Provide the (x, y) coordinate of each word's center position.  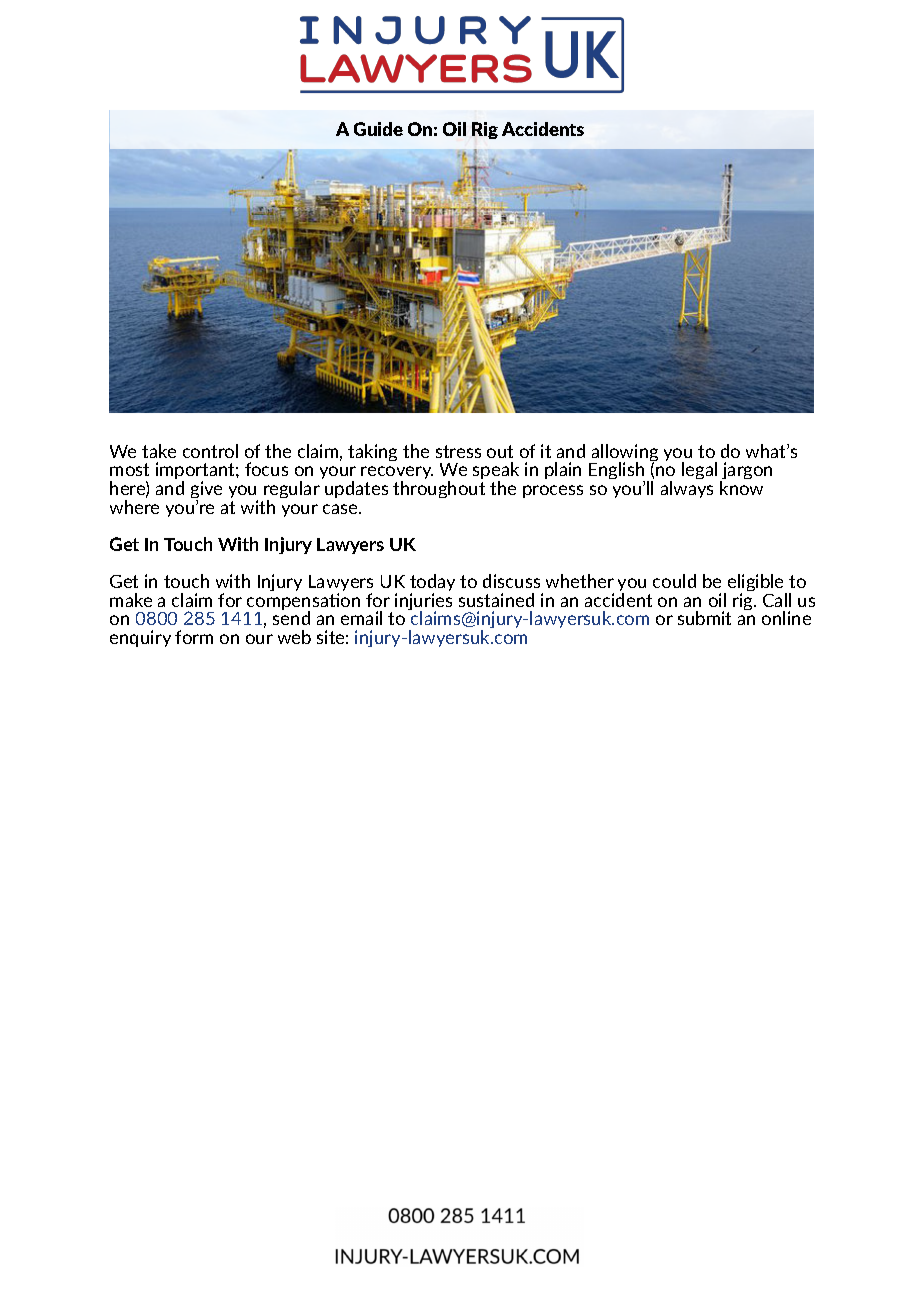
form (194, 637)
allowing (624, 454)
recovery (397, 474)
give (206, 491)
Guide (378, 129)
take (159, 451)
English (617, 472)
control (210, 451)
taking (372, 452)
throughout (439, 489)
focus (266, 469)
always (687, 489)
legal (699, 470)
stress (458, 451)
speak (496, 472)
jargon (746, 472)
